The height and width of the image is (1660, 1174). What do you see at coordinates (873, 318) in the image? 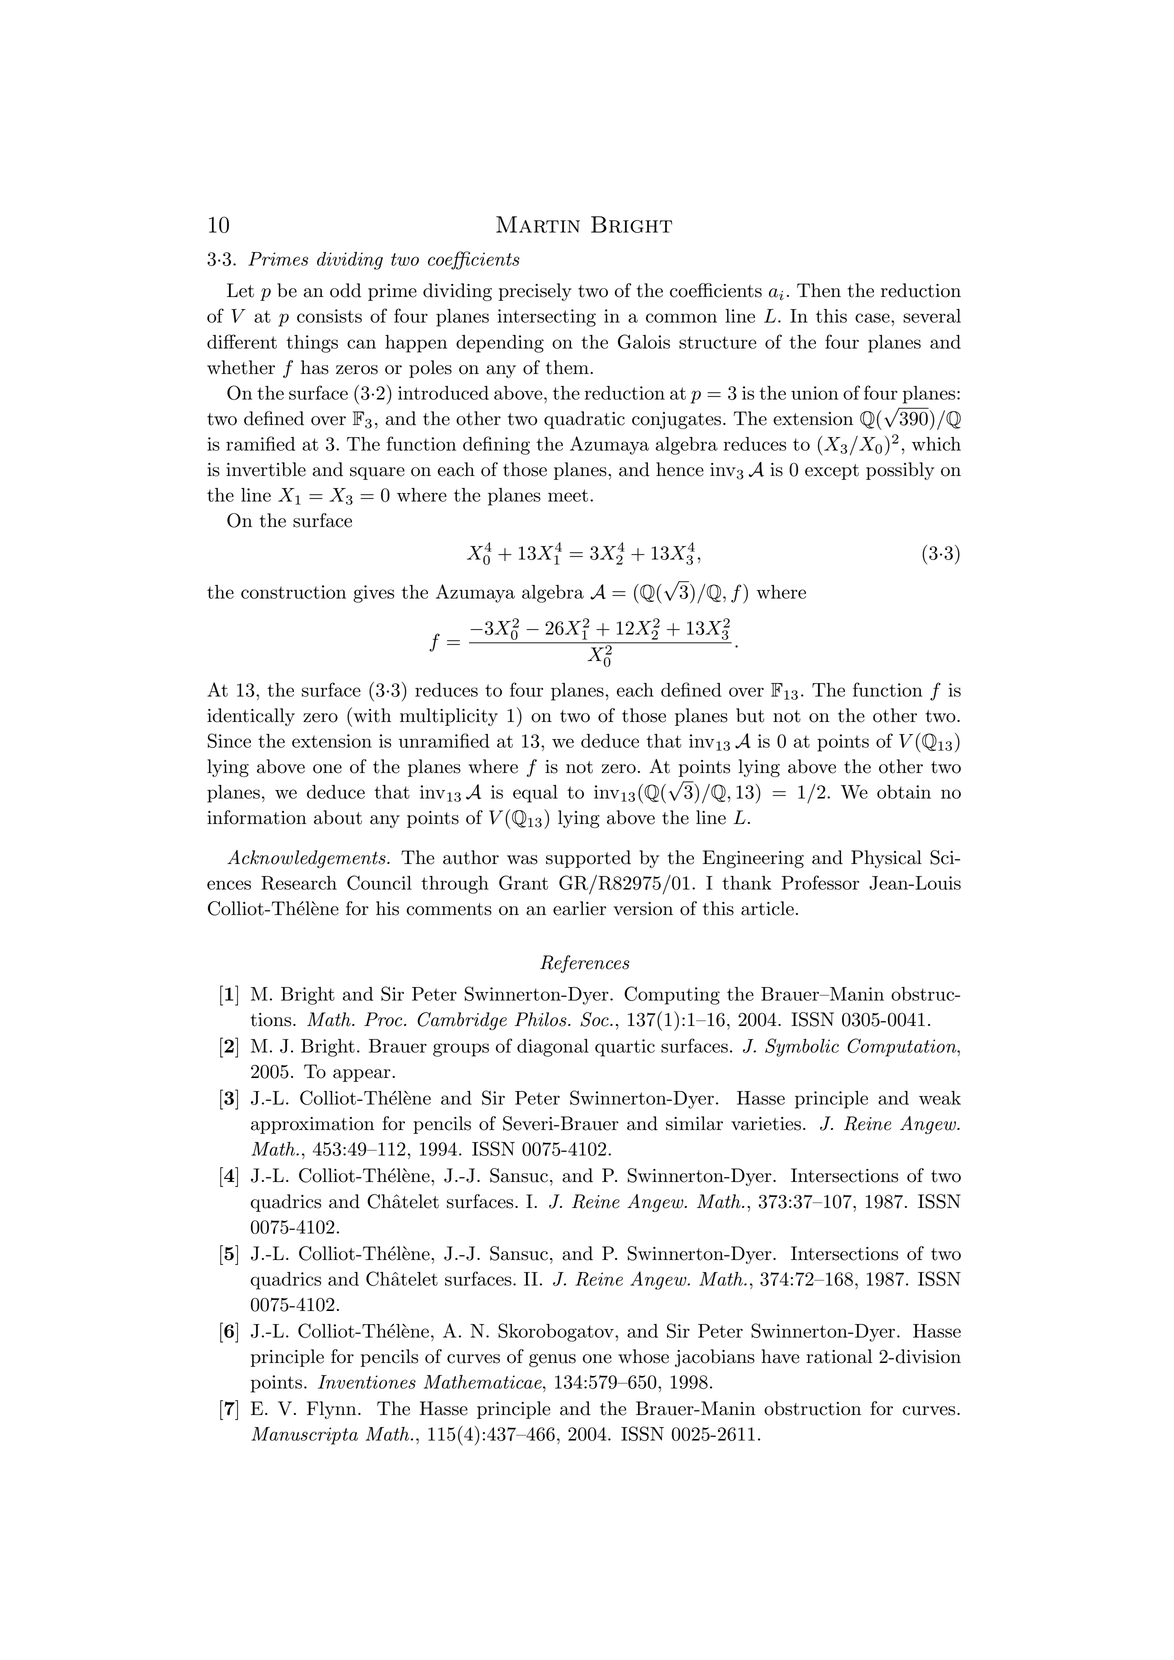
I see `case` at bounding box center [873, 318].
